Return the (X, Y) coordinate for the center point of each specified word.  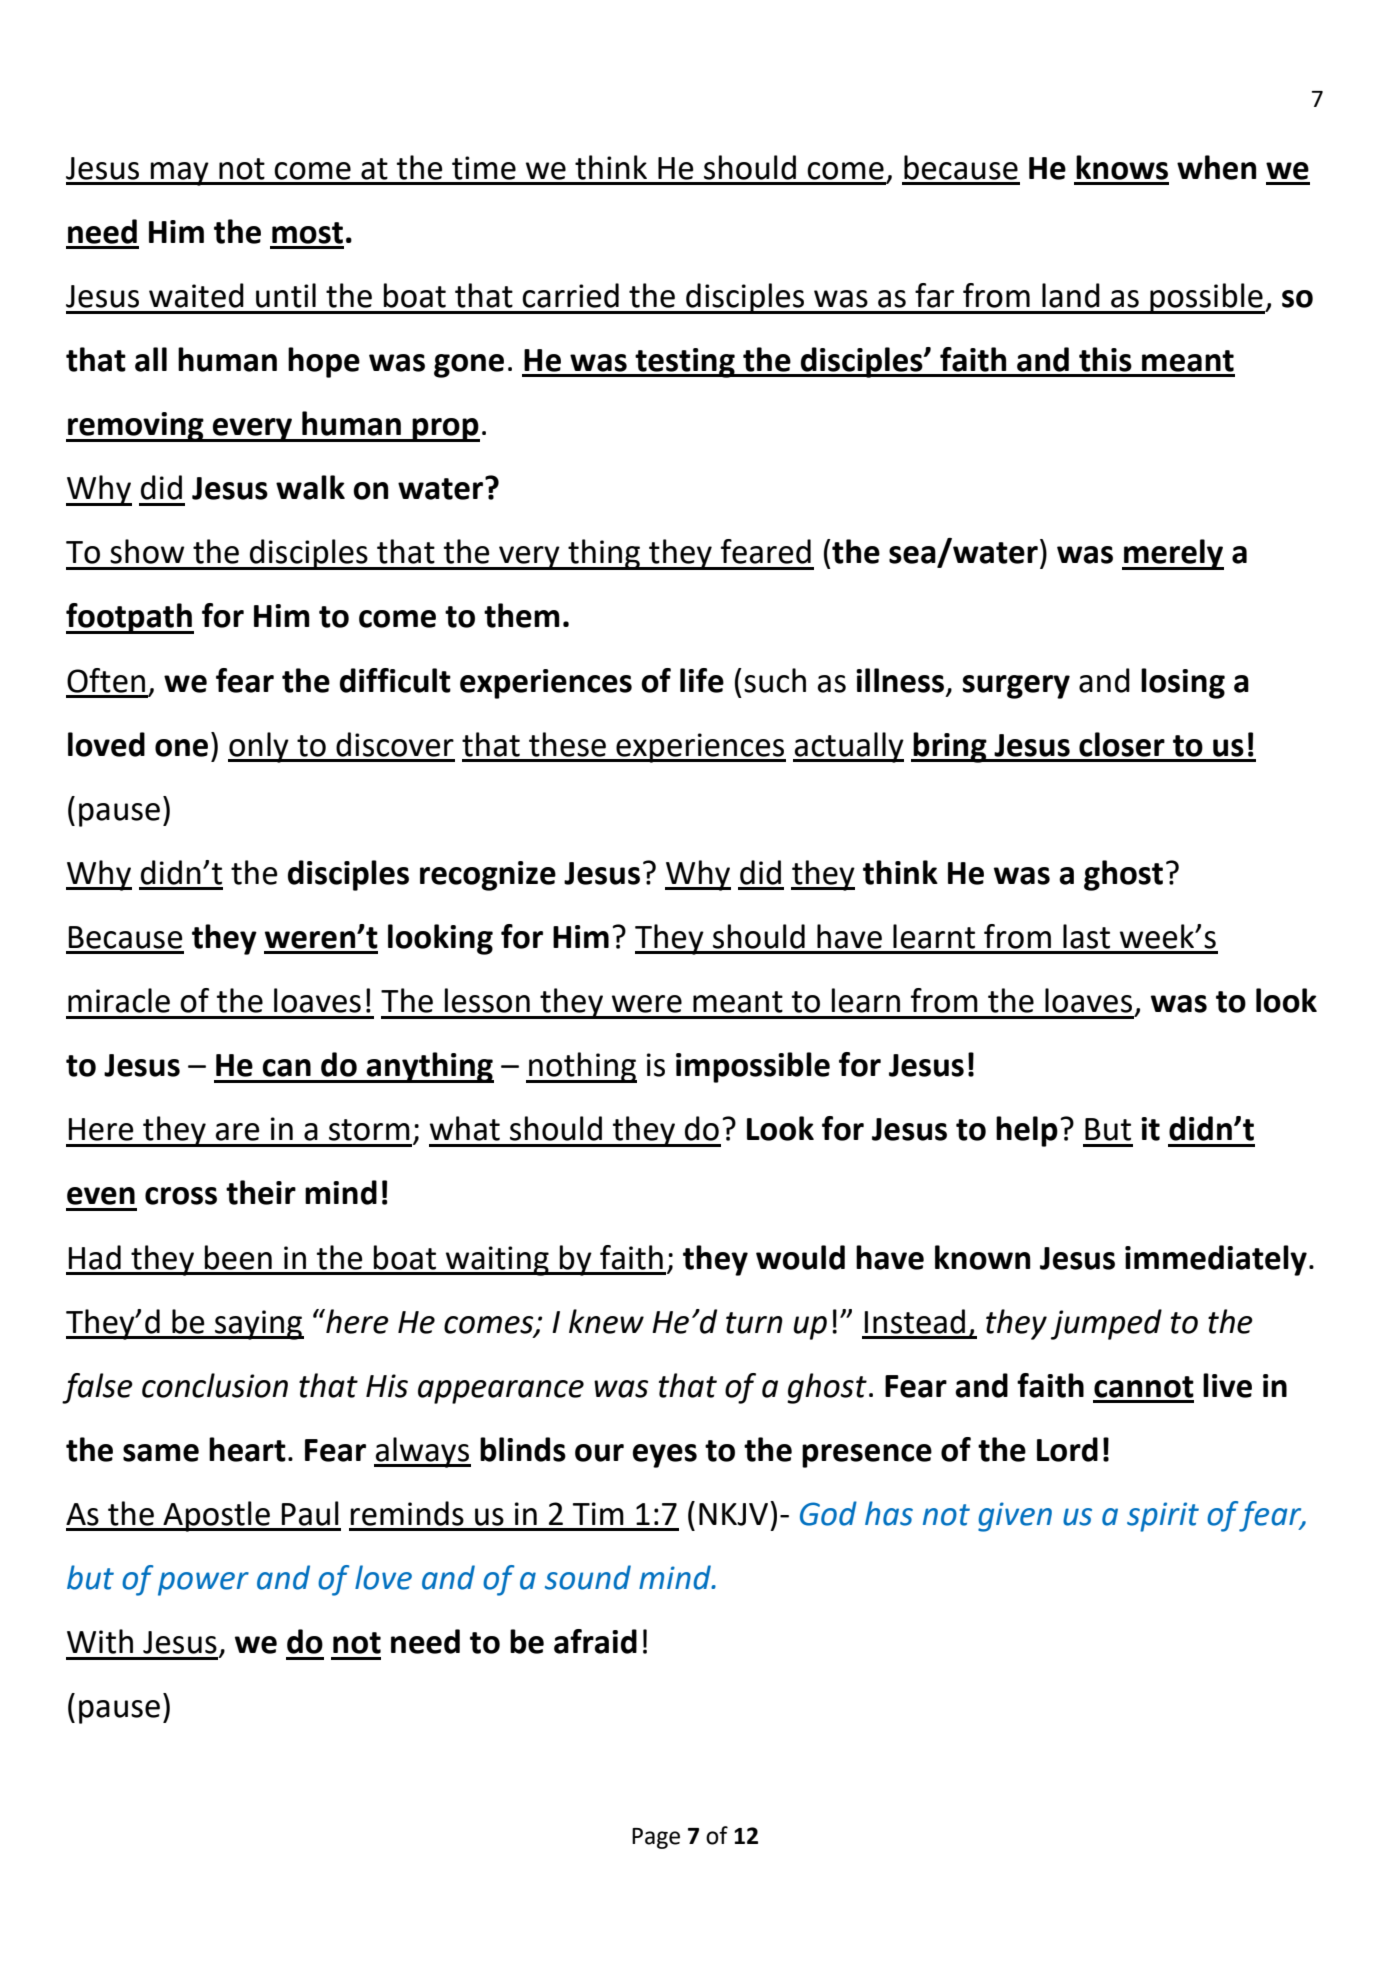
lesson (487, 1000)
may (180, 174)
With (100, 1641)
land (1071, 295)
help (1027, 1131)
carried (570, 295)
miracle (119, 1000)
